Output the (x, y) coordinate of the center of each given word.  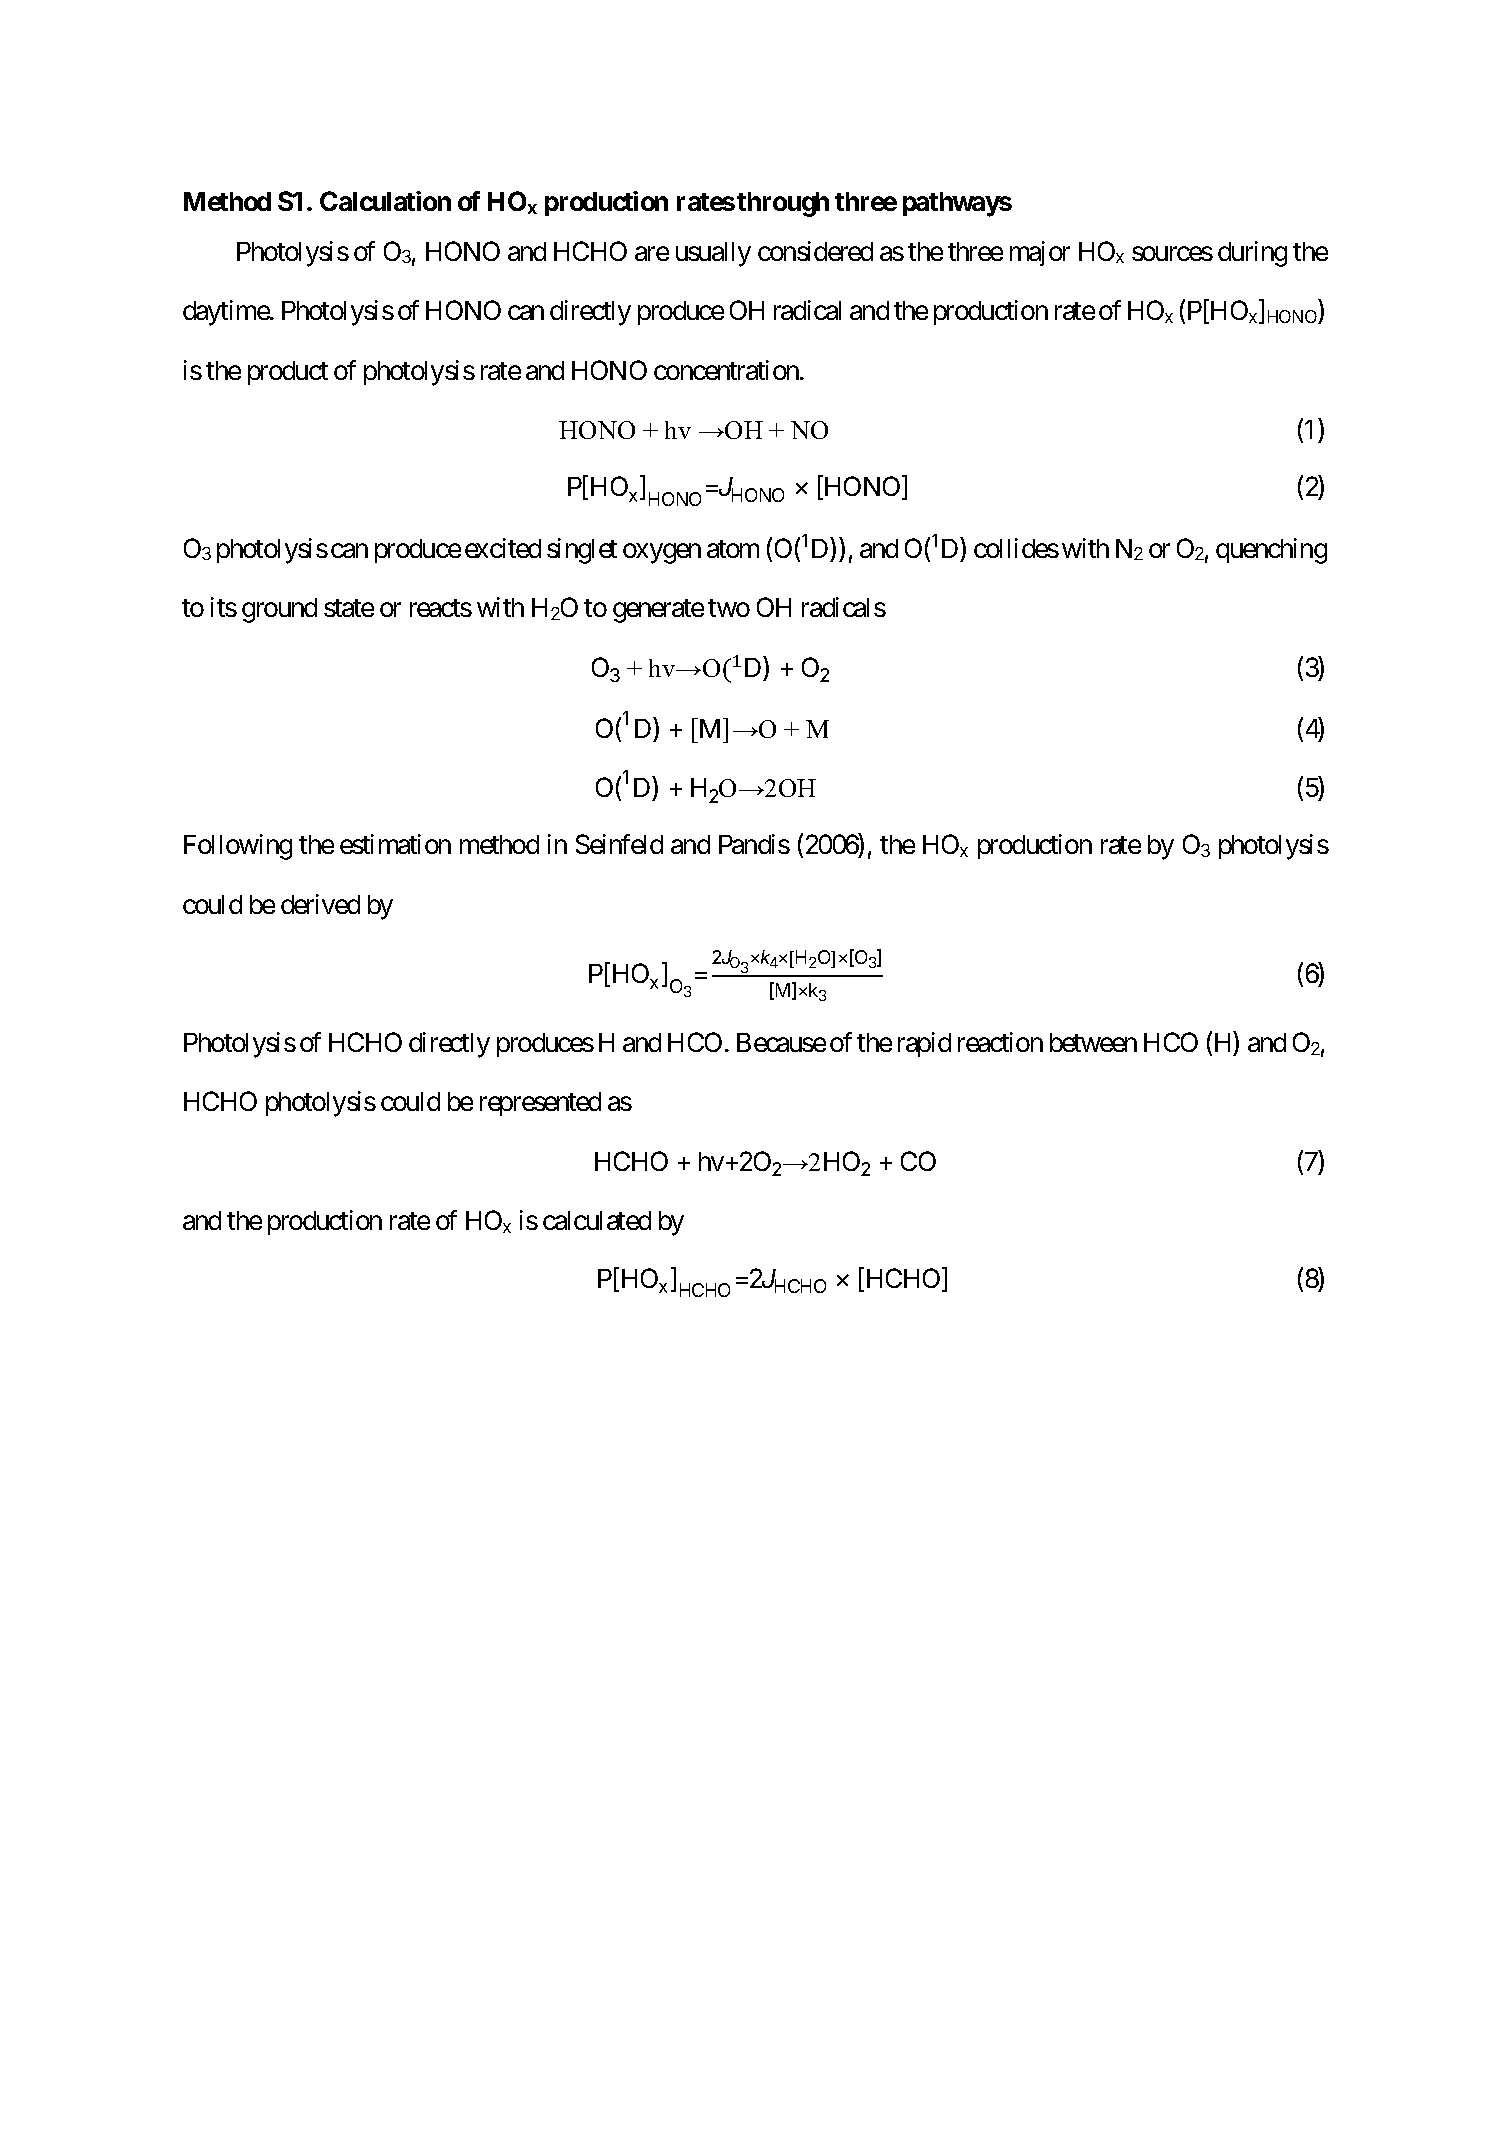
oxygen (662, 553)
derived (320, 904)
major (1040, 253)
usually (713, 254)
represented (540, 1104)
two (729, 608)
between (1093, 1042)
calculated (597, 1220)
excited (503, 548)
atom (733, 549)
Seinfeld (619, 844)
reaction (1000, 1042)
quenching (1271, 551)
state (349, 608)
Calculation (385, 201)
